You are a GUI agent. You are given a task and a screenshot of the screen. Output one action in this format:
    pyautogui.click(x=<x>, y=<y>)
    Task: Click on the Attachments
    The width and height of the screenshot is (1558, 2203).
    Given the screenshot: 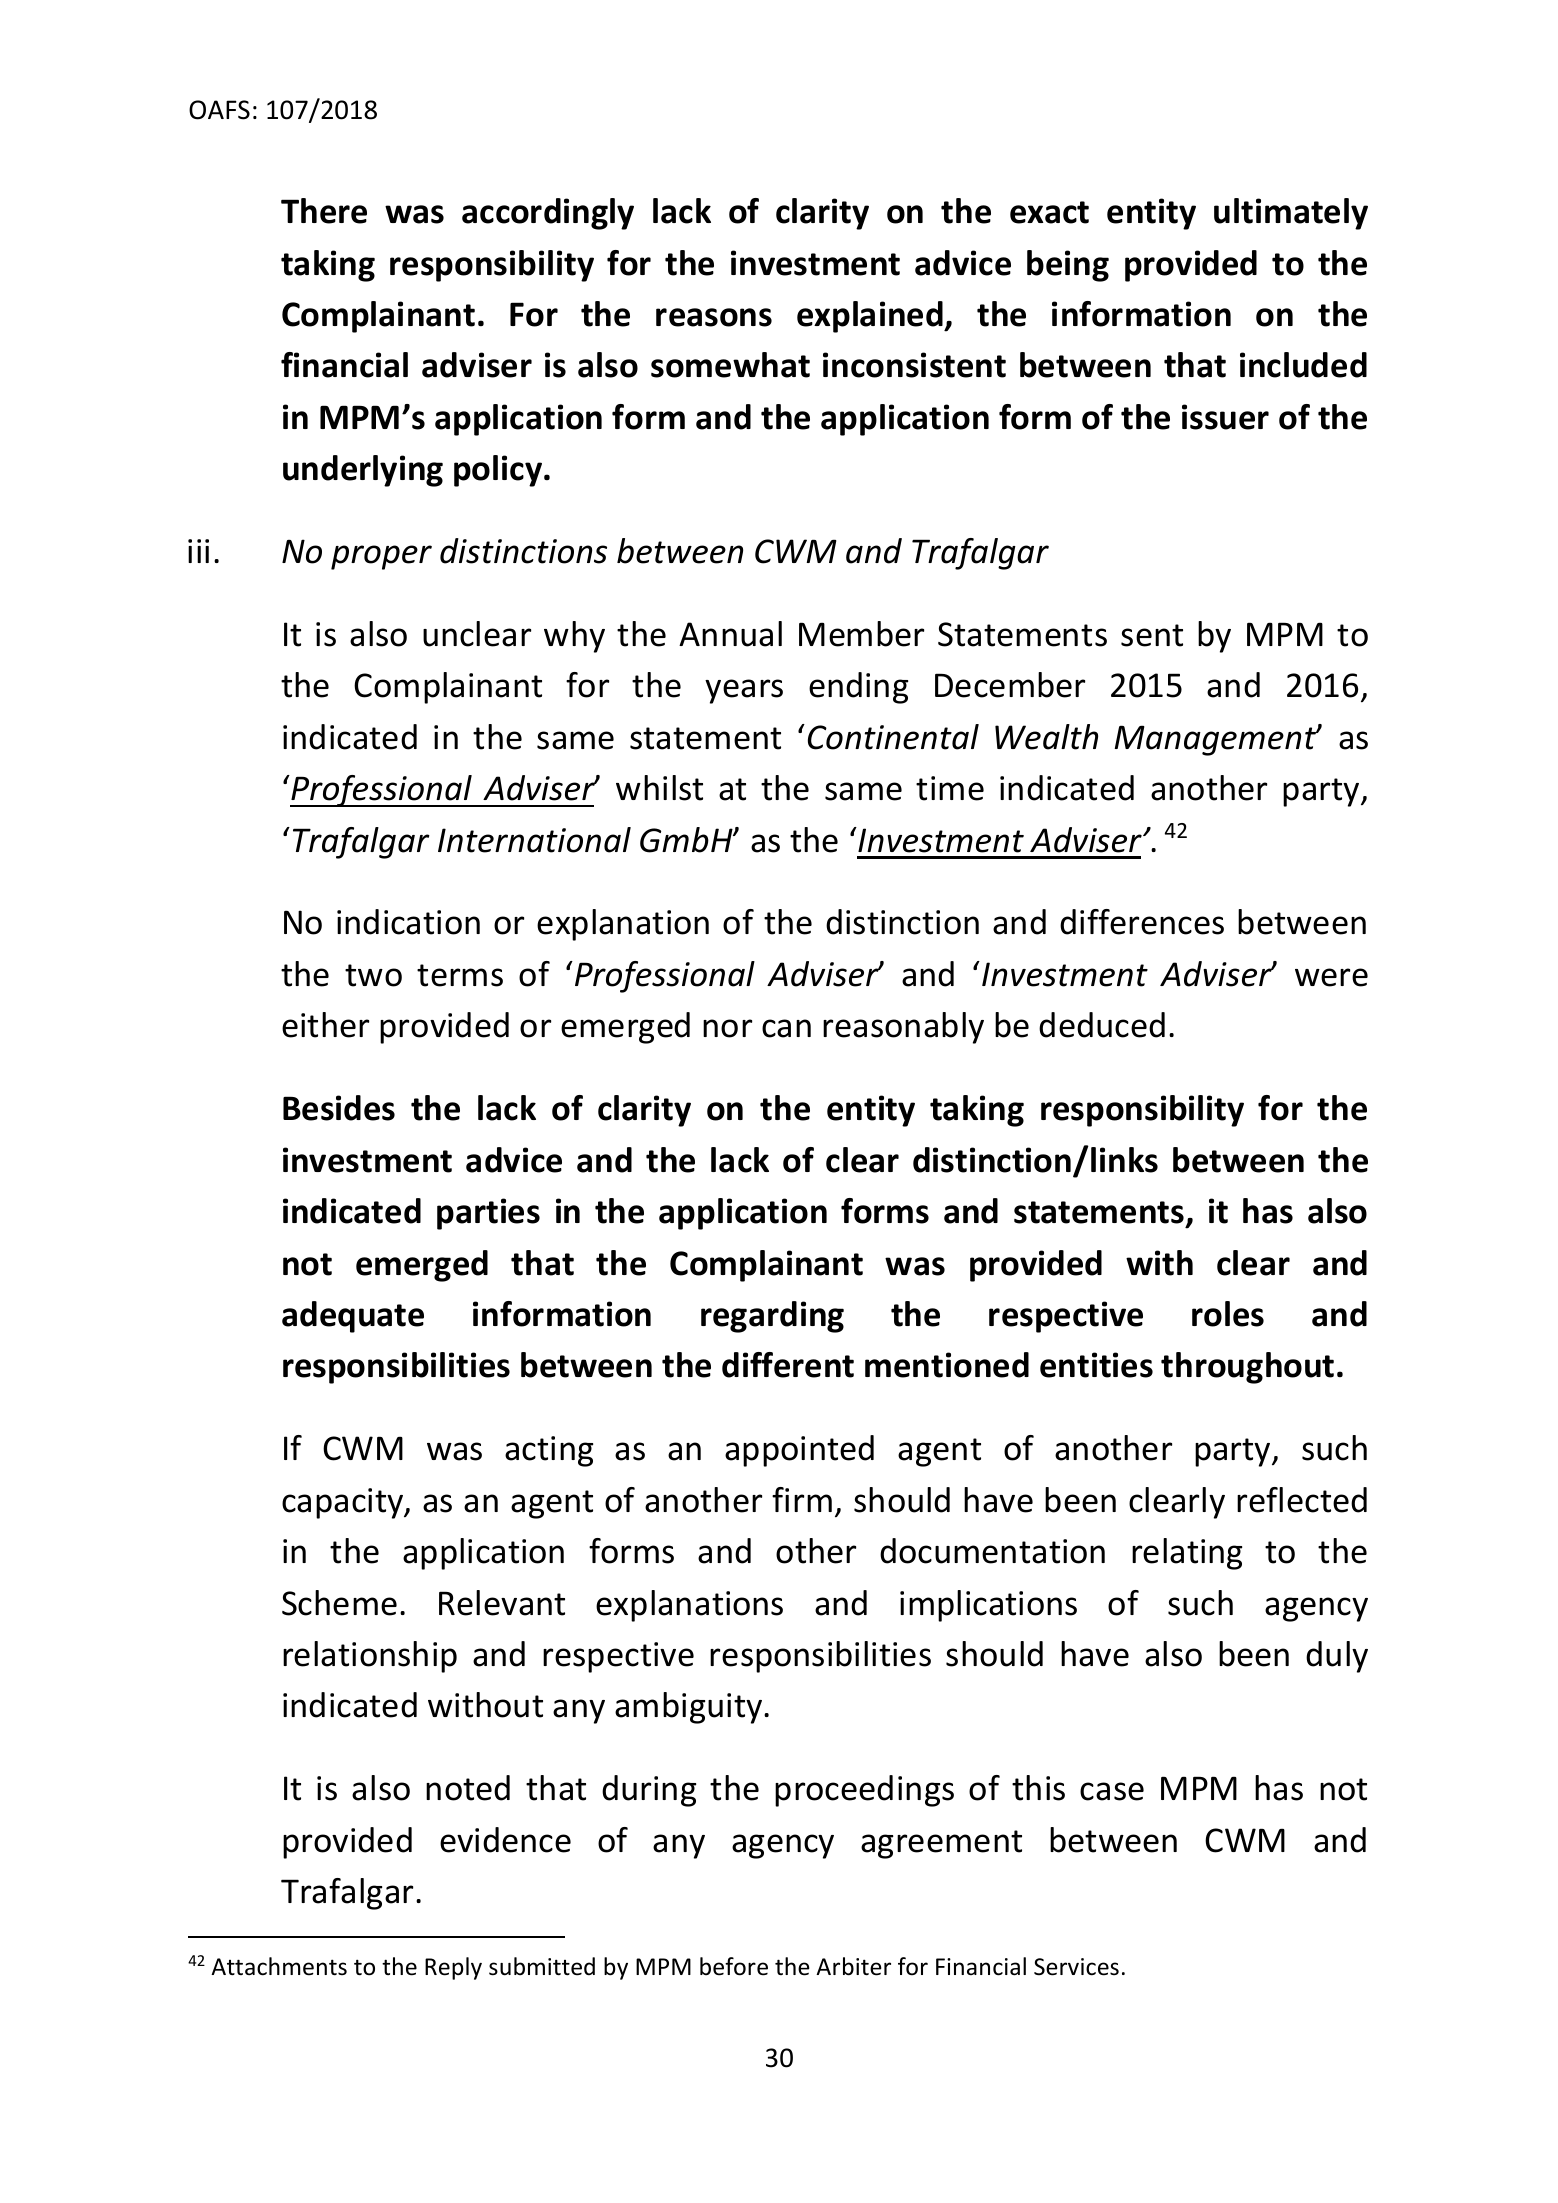 What is the action you would take?
    pyautogui.click(x=279, y=1966)
